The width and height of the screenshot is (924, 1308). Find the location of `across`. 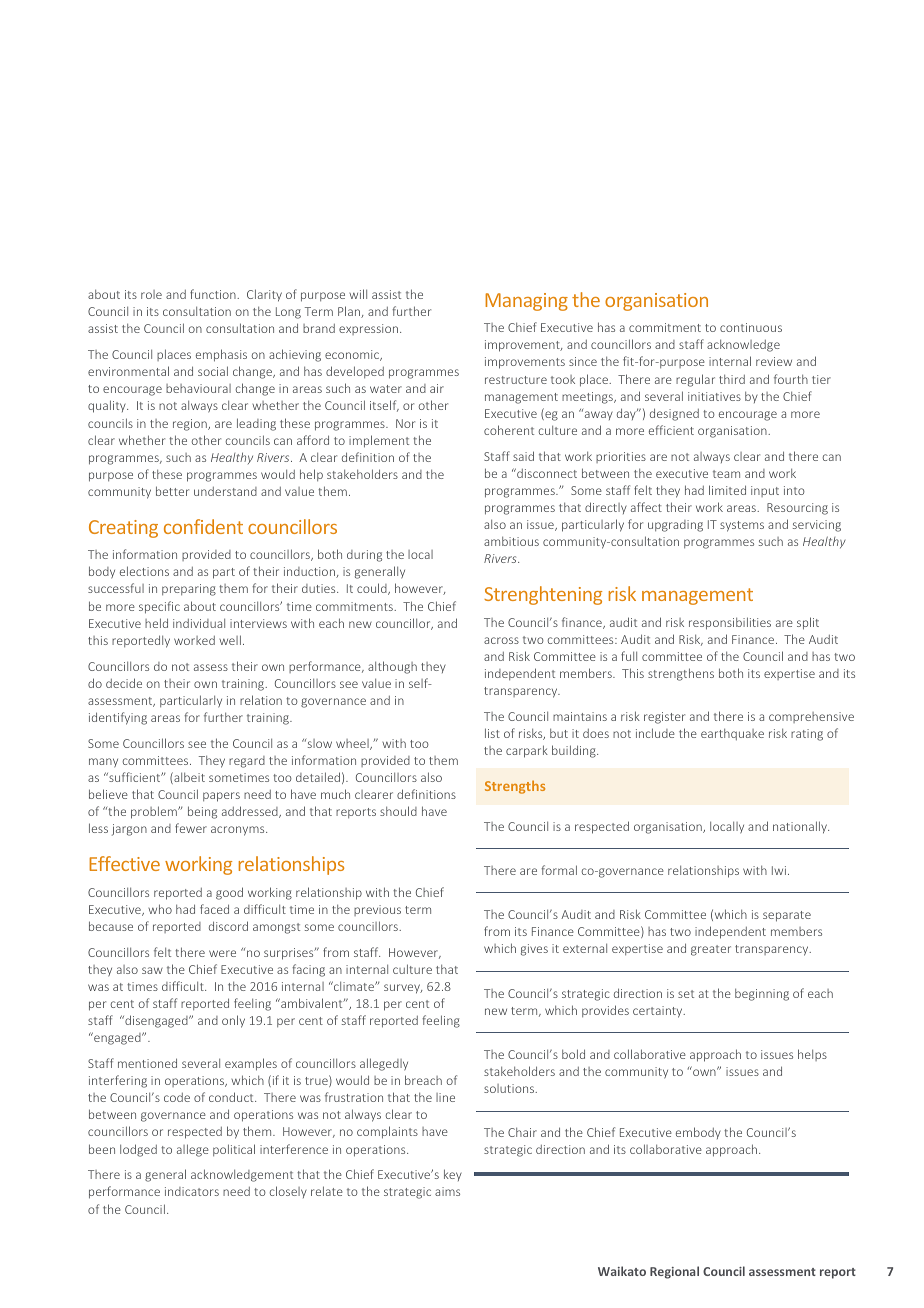

across is located at coordinates (501, 640).
